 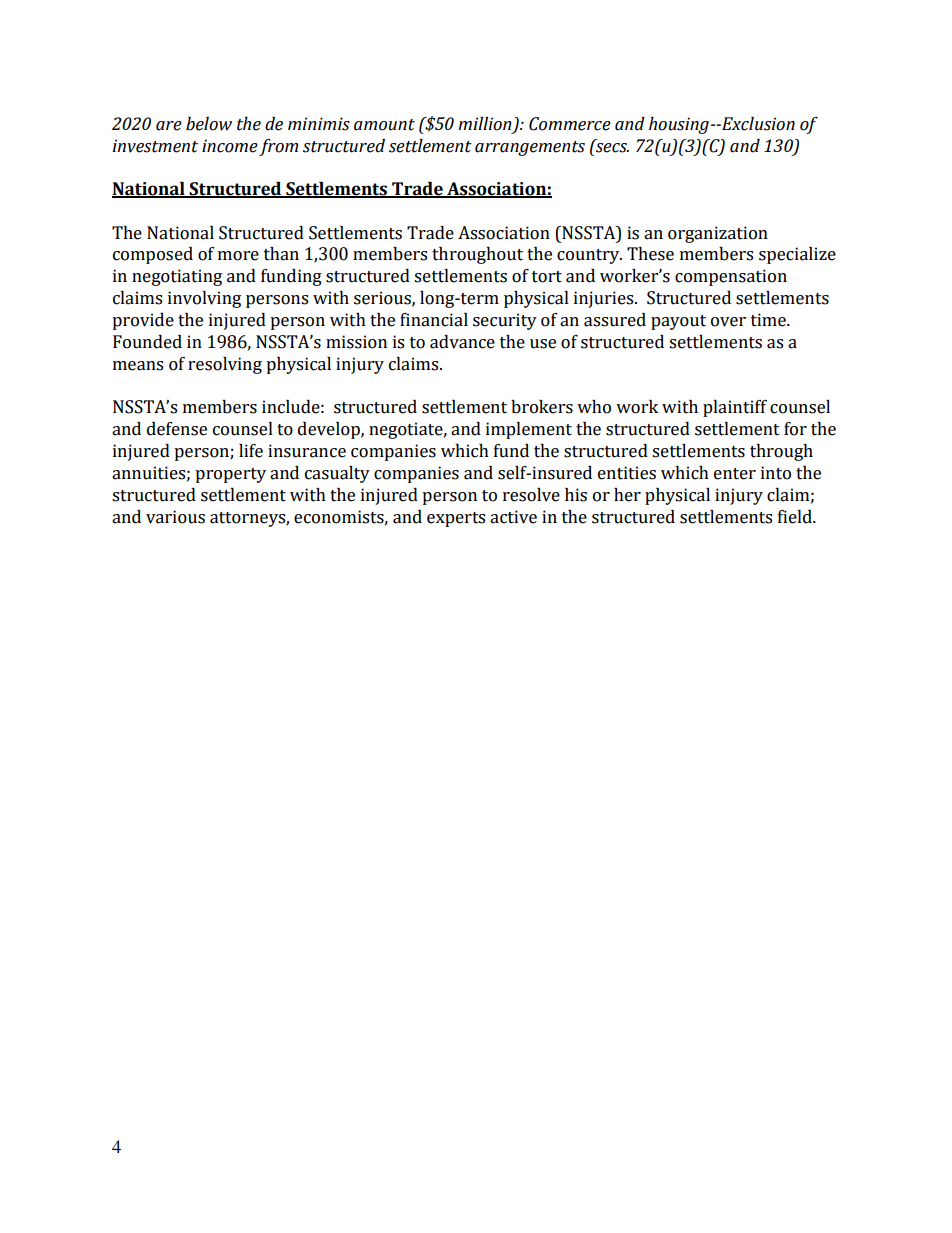 I want to click on experts, so click(x=456, y=519).
